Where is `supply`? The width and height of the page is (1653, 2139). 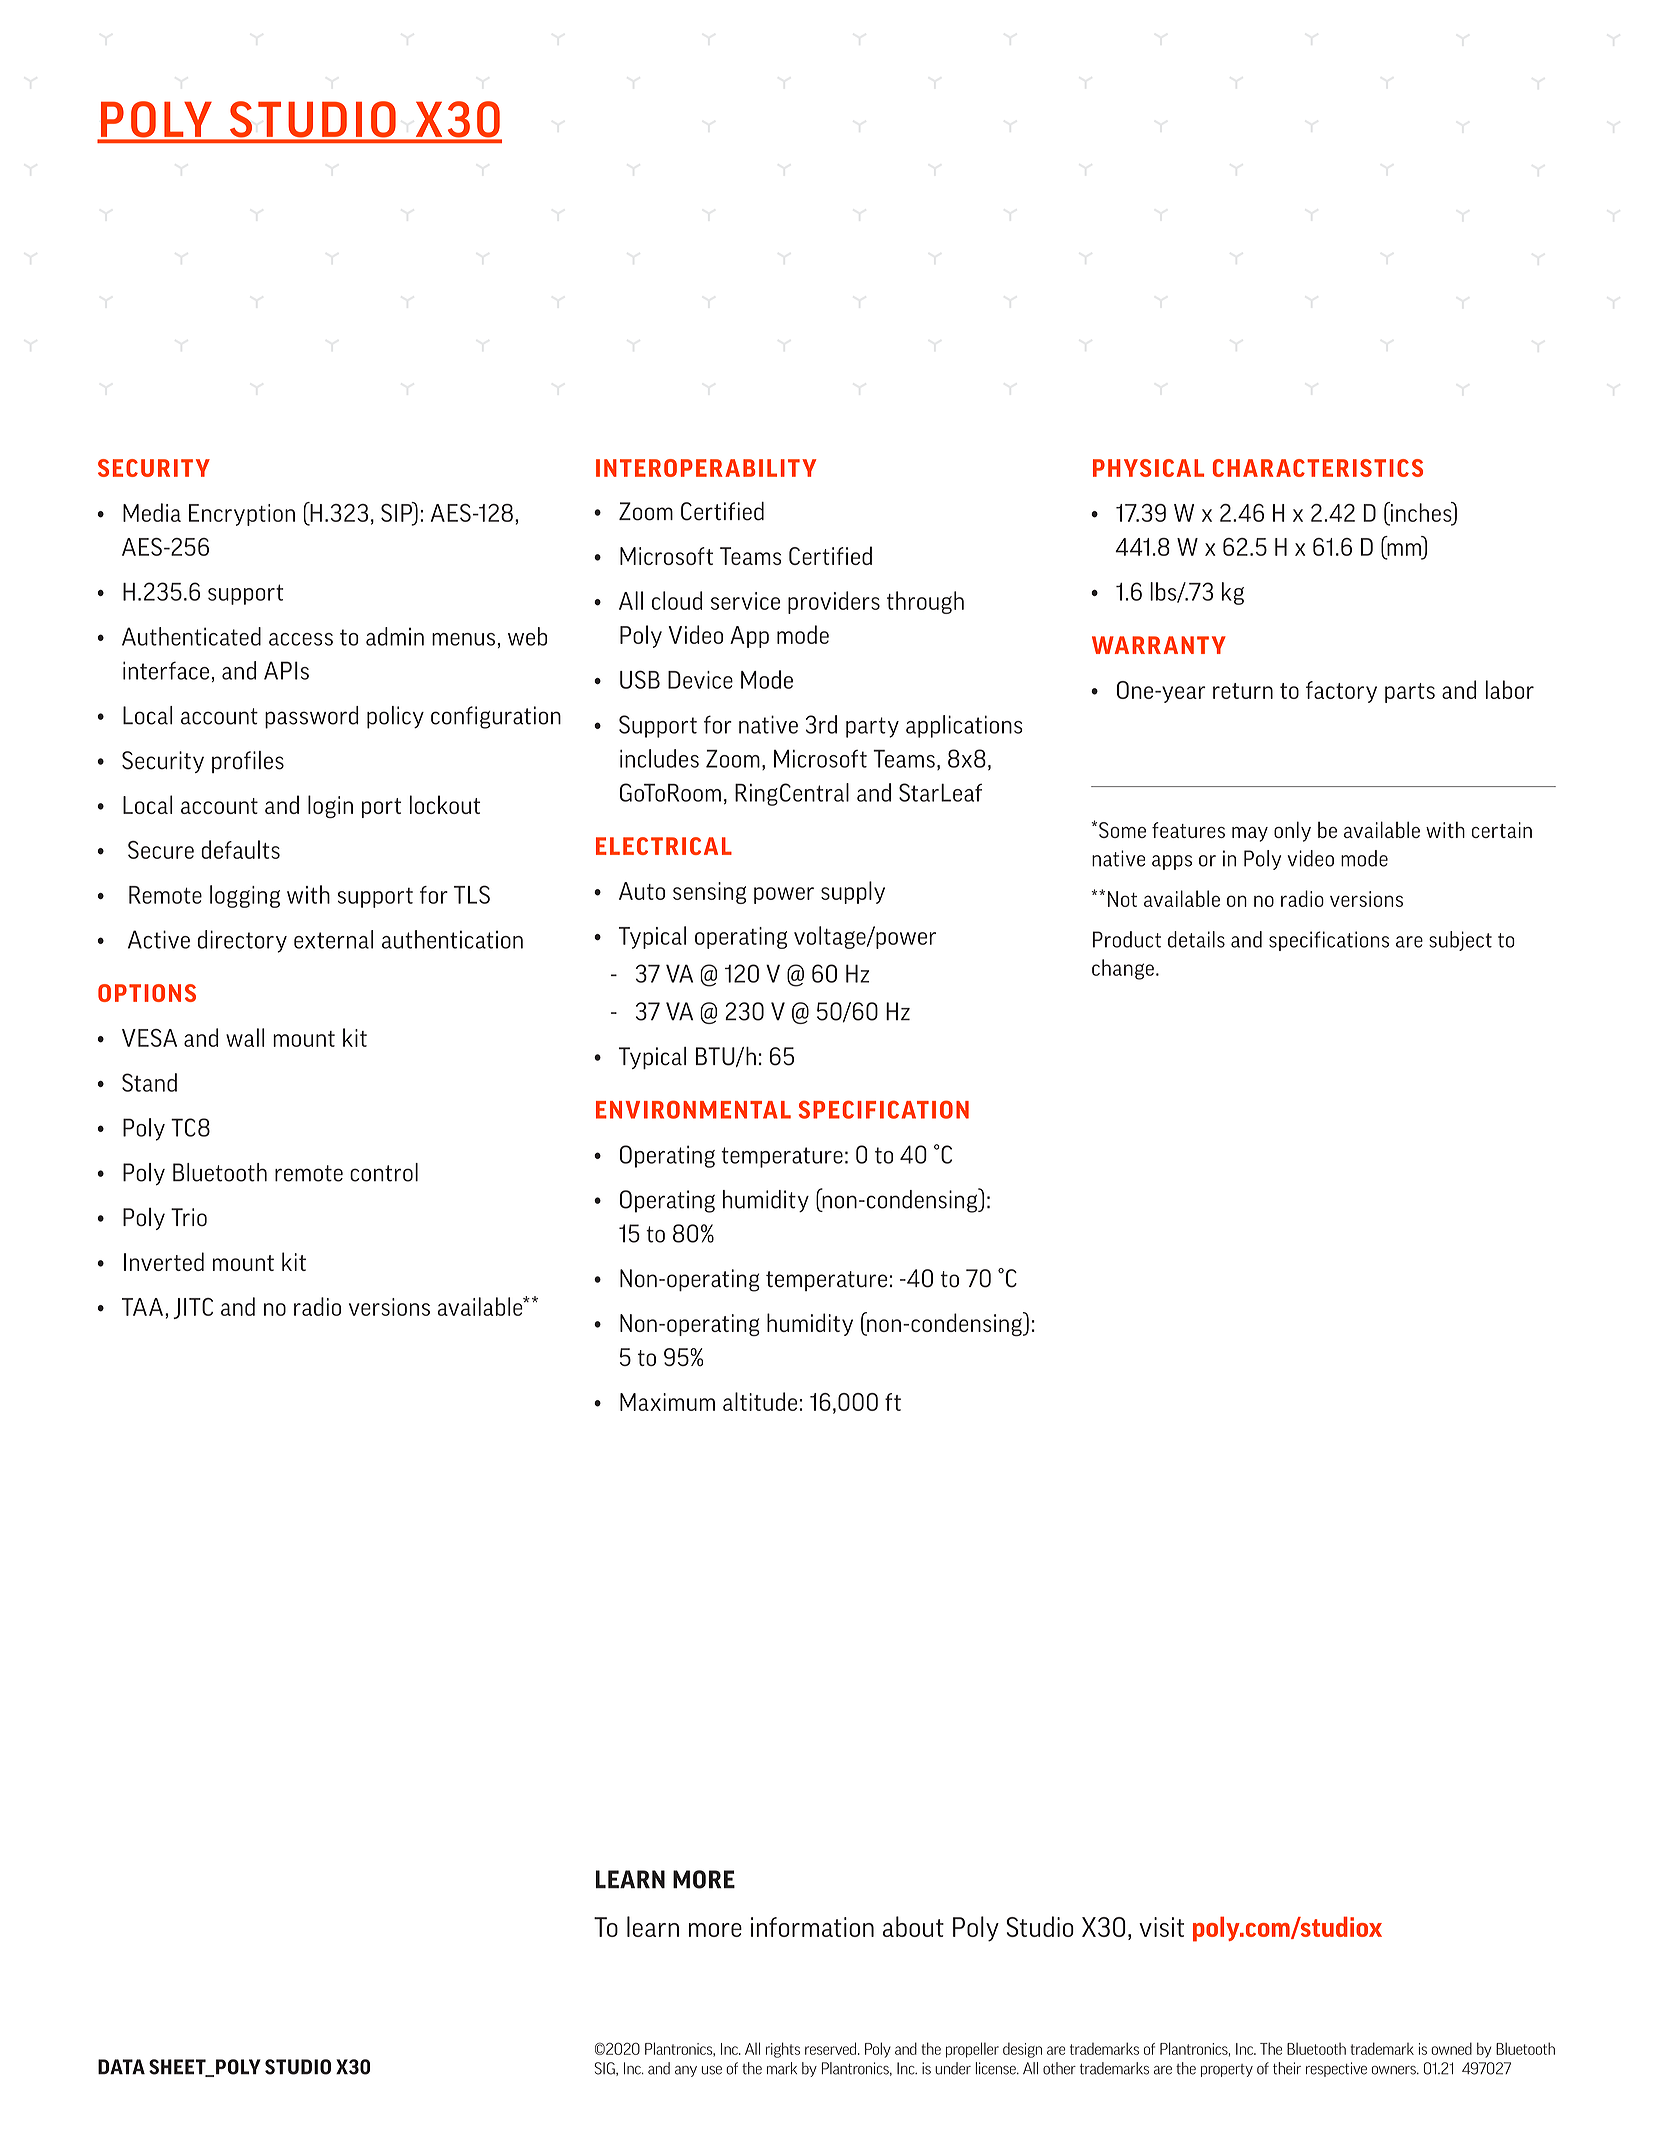
supply is located at coordinates (853, 892).
